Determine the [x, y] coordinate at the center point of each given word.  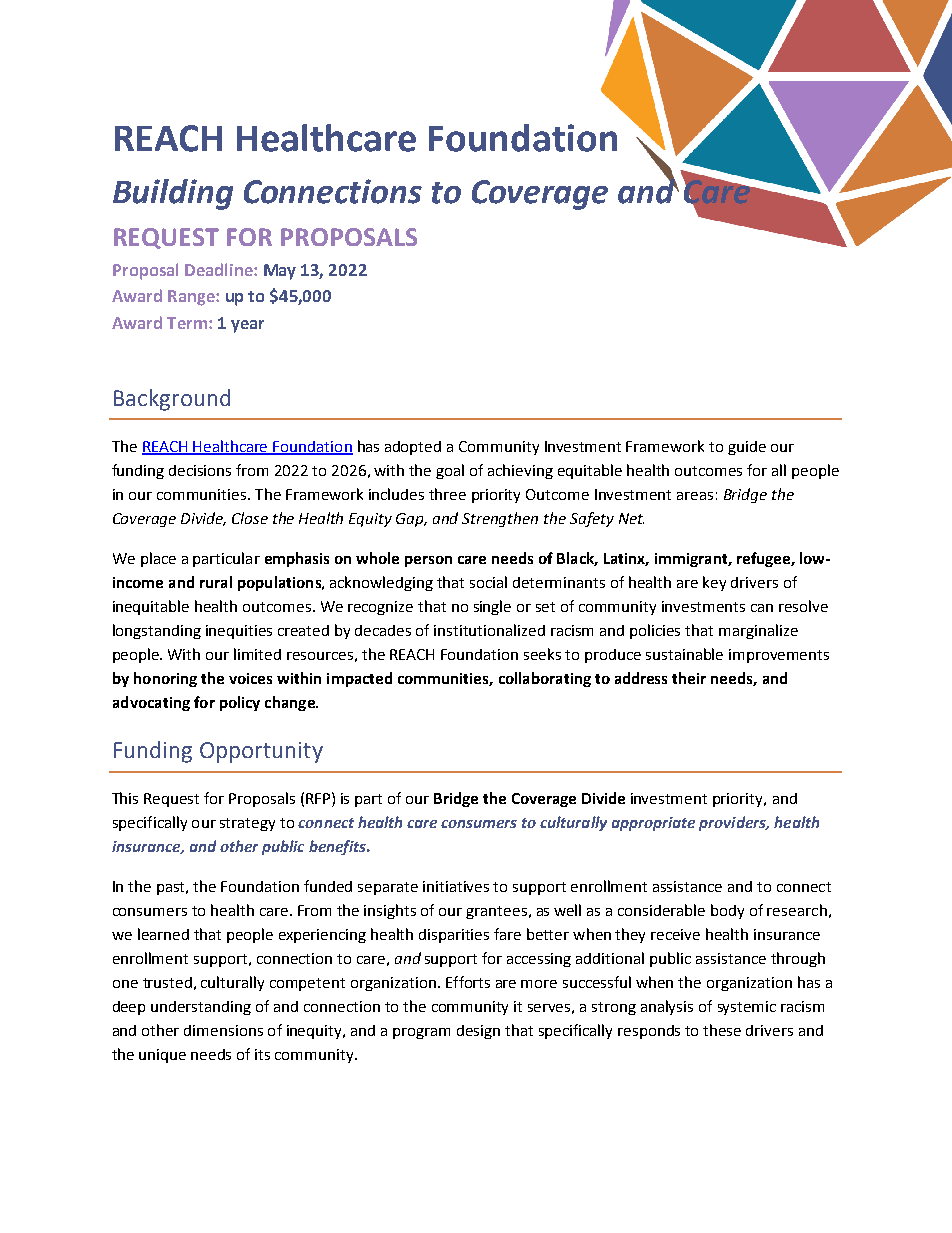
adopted [413, 448]
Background [172, 400]
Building [173, 194]
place [158, 559]
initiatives [456, 886]
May [280, 272]
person [428, 561]
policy [240, 703]
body [727, 911]
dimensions [223, 1030]
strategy [247, 824]
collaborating [545, 679]
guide [747, 448]
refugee [764, 559]
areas [695, 496]
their [689, 678]
